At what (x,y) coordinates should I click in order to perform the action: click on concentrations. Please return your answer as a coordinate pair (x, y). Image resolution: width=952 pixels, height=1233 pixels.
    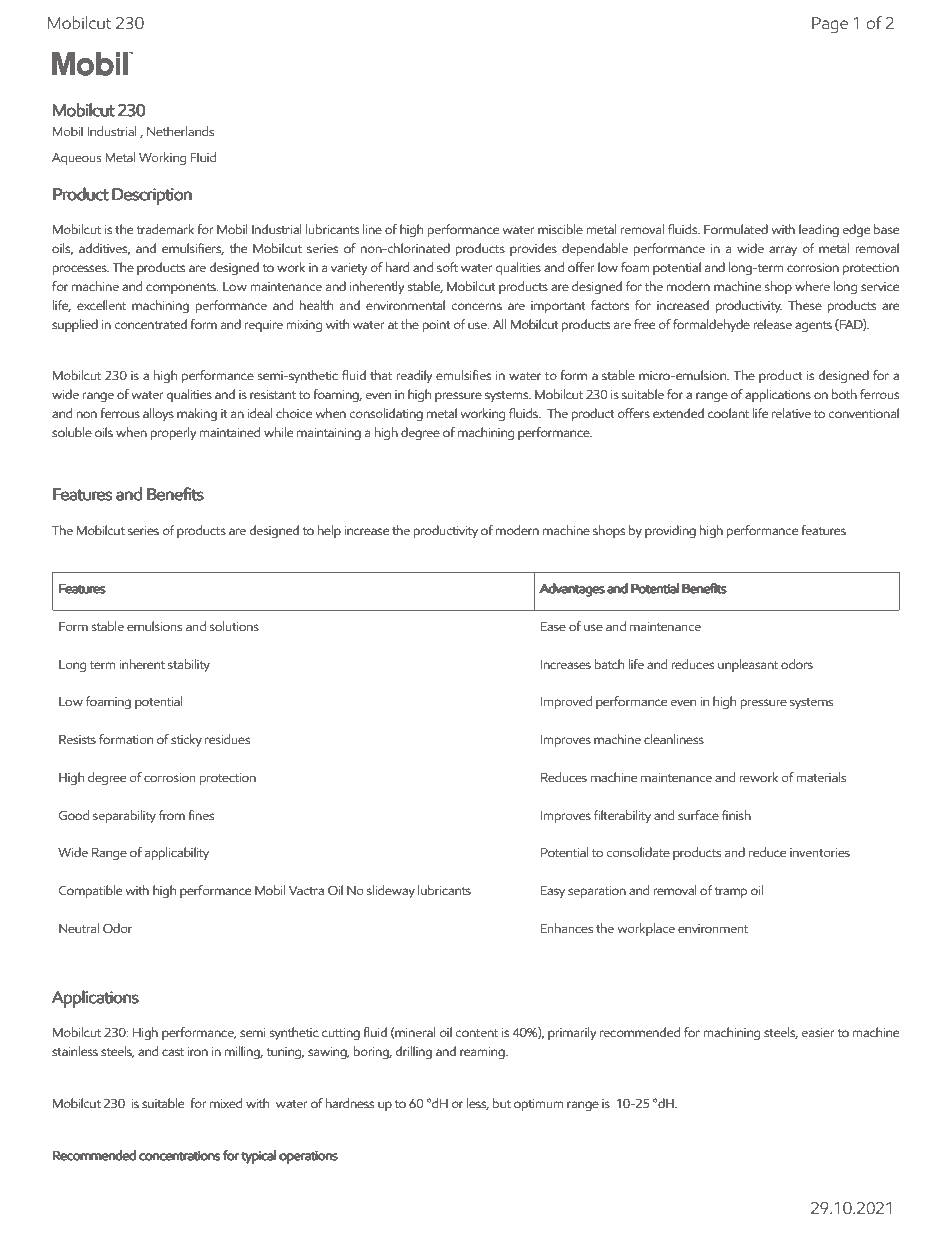
    Looking at the image, I should click on (180, 1156).
